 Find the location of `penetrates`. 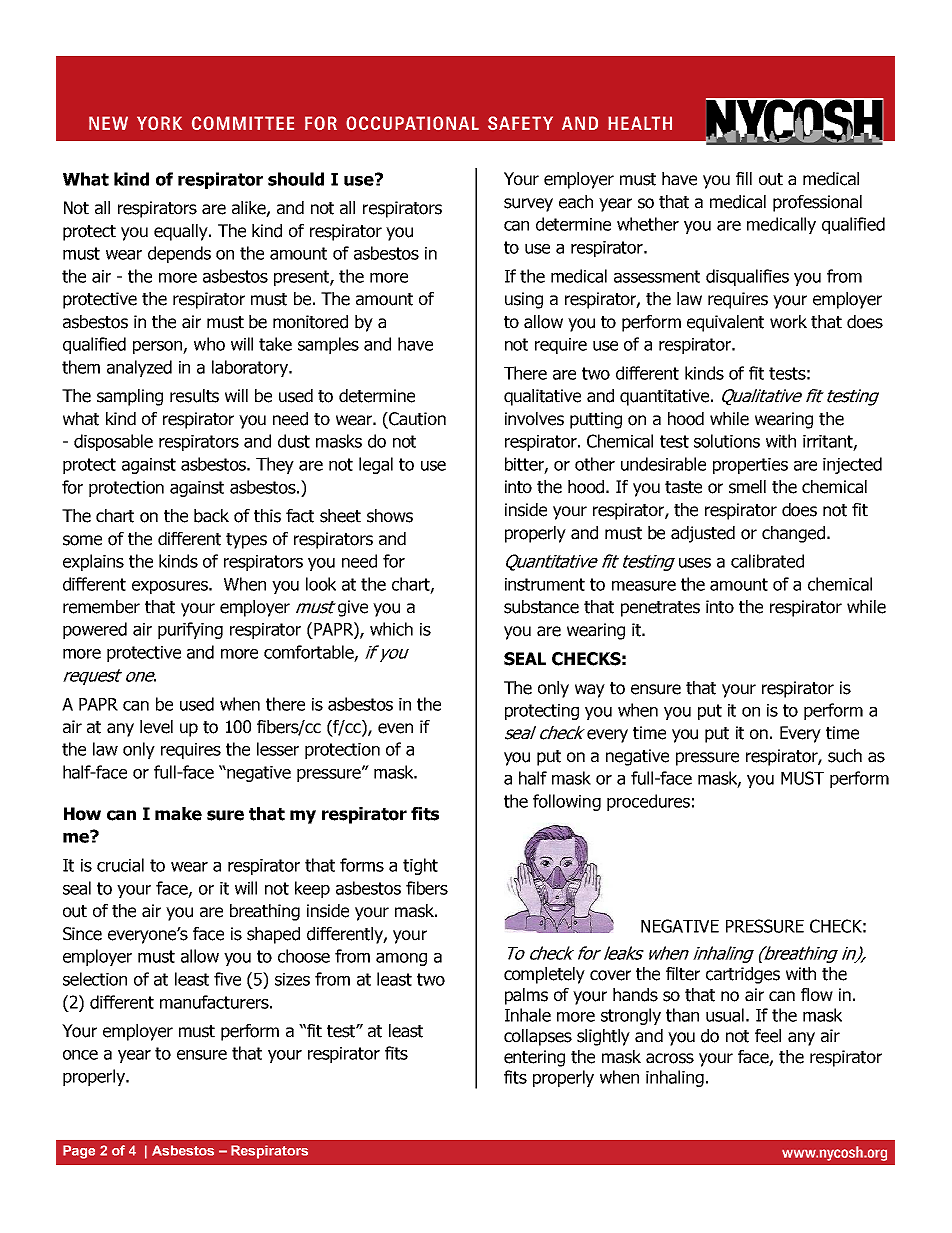

penetrates is located at coordinates (660, 609).
